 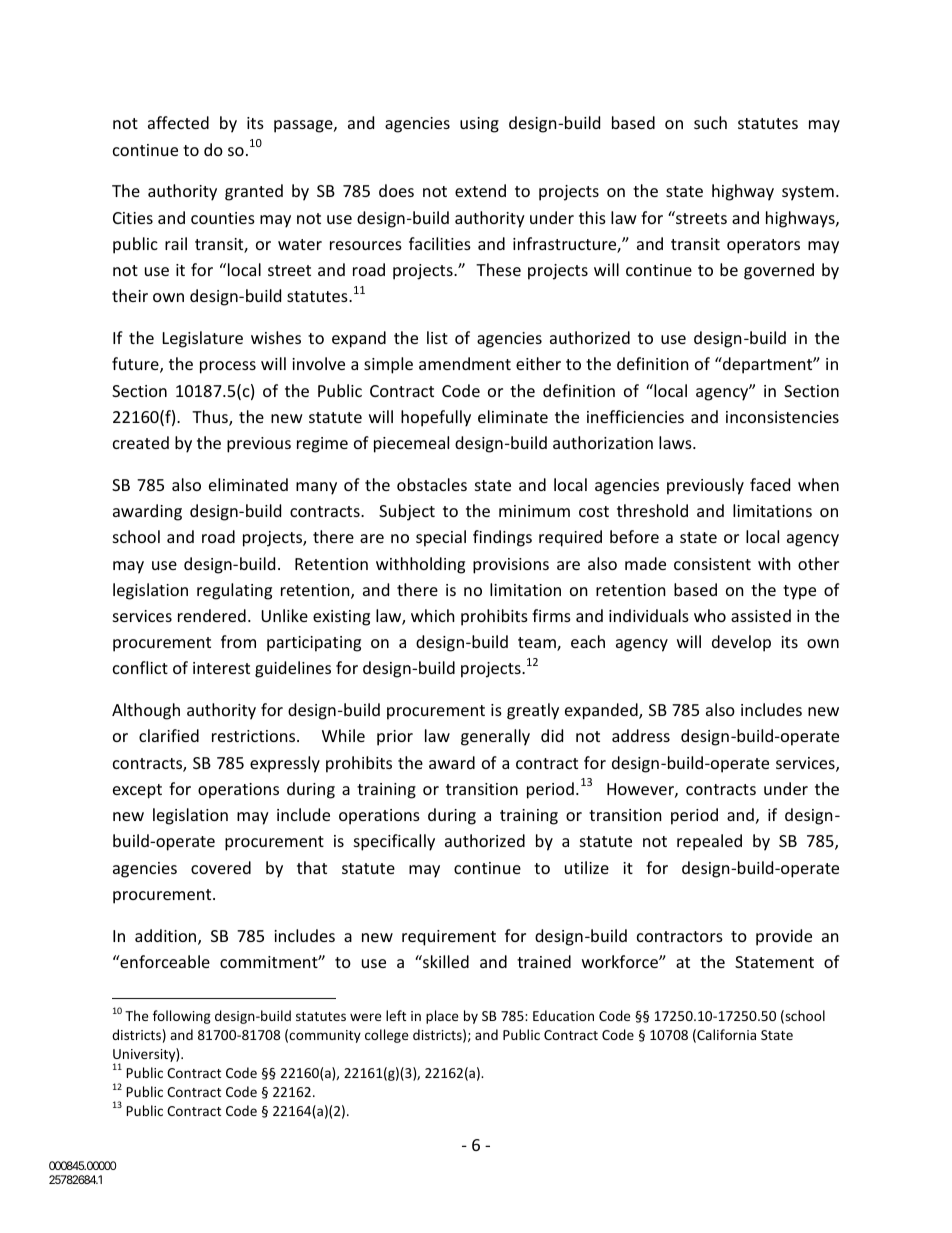 What do you see at coordinates (710, 122) in the screenshot?
I see `such` at bounding box center [710, 122].
